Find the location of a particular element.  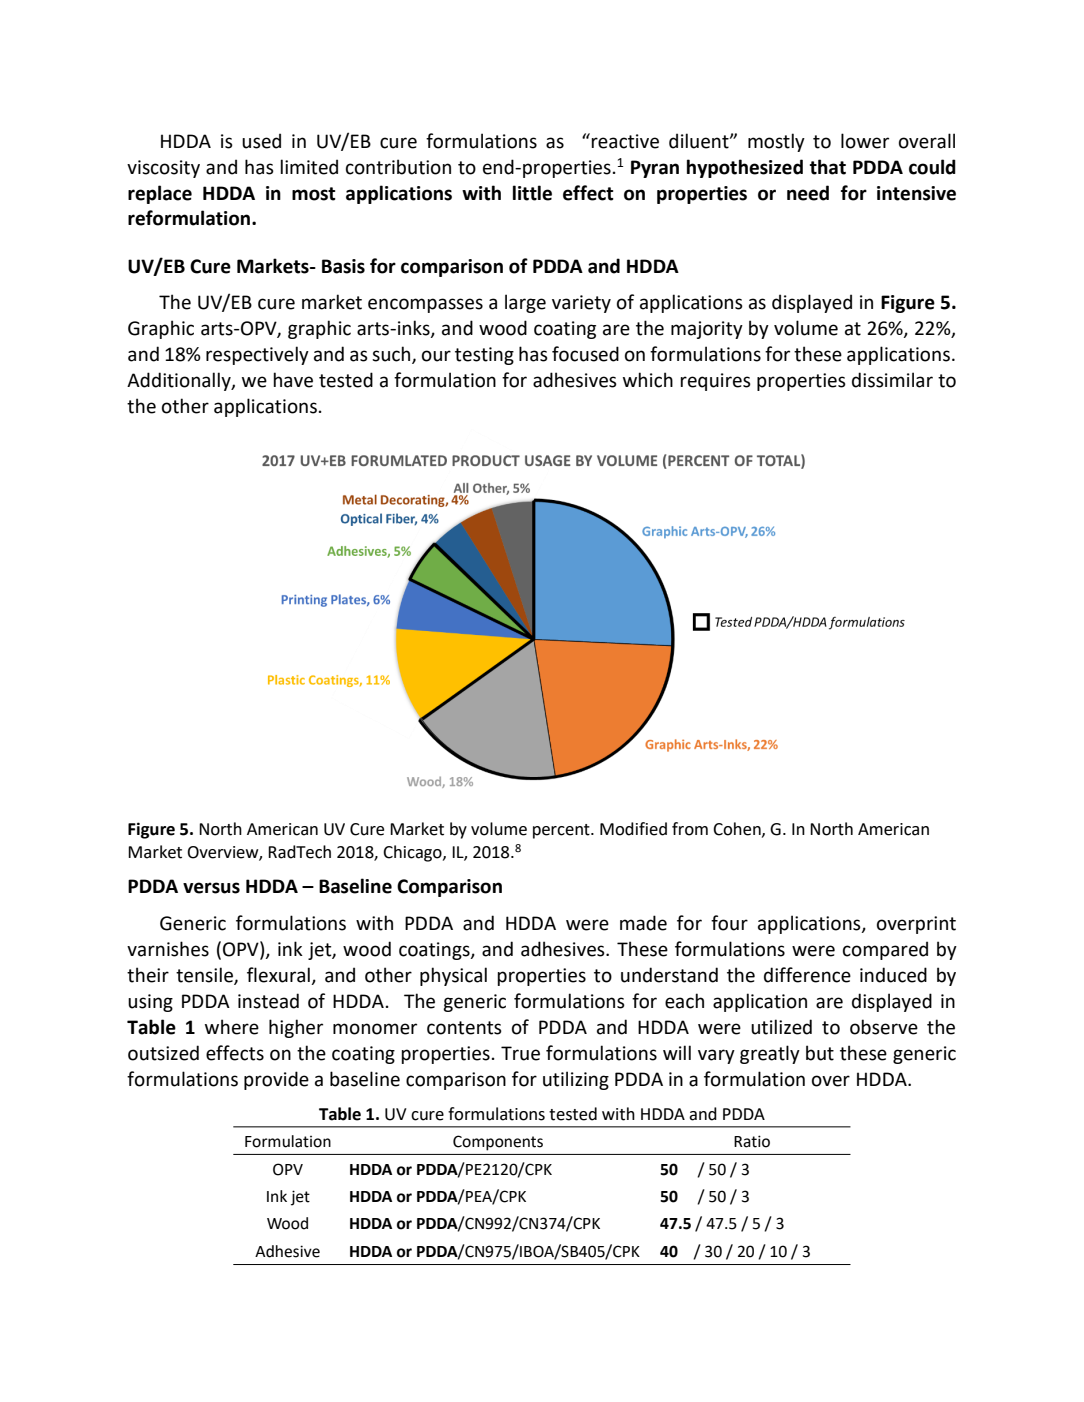

Chicago is located at coordinates (413, 853).
